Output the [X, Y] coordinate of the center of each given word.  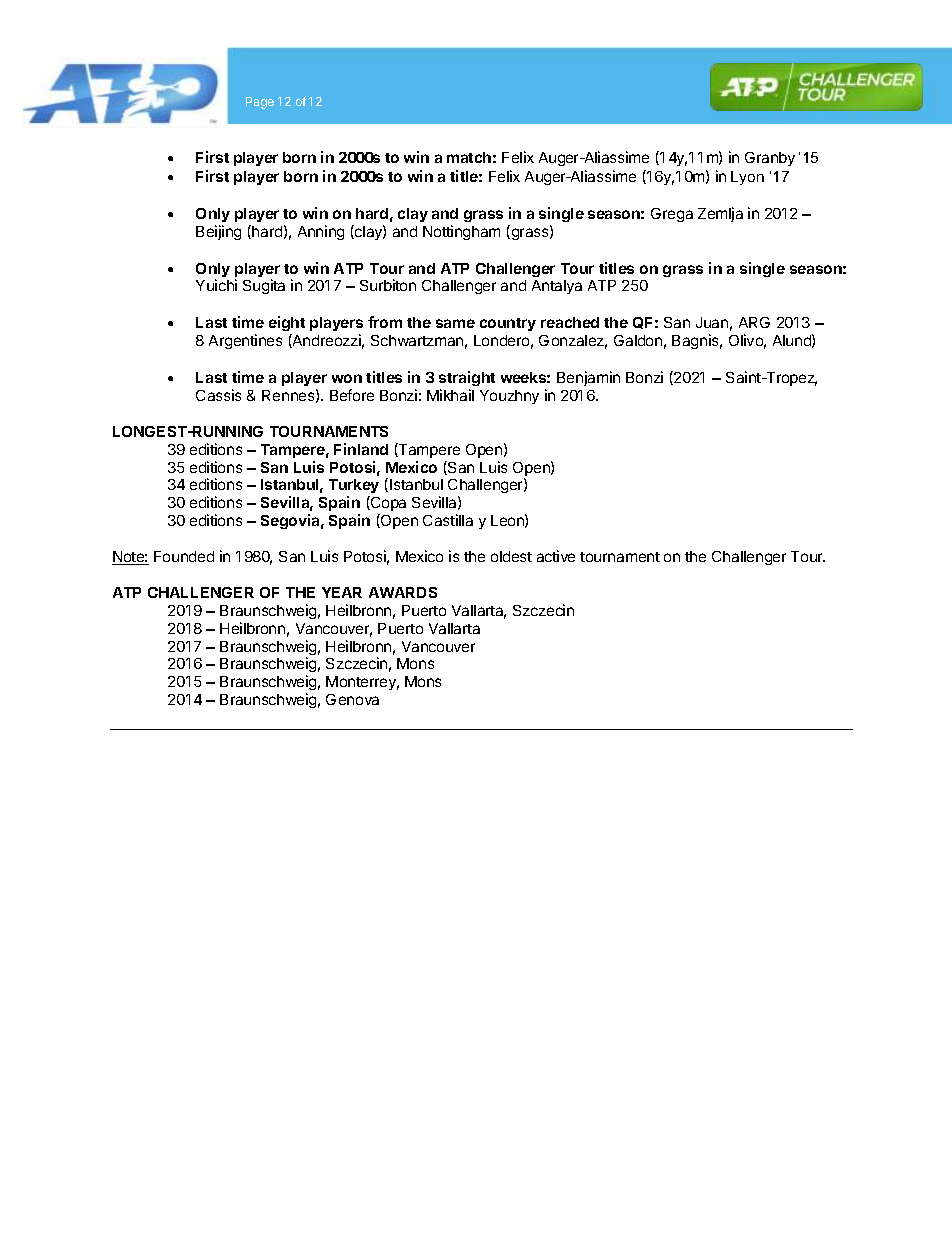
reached [570, 322]
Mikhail [450, 395]
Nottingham [461, 232]
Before [352, 395]
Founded [184, 556]
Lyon [747, 178]
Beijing [218, 232]
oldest [511, 556]
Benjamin [588, 378]
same [455, 323]
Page [260, 103]
